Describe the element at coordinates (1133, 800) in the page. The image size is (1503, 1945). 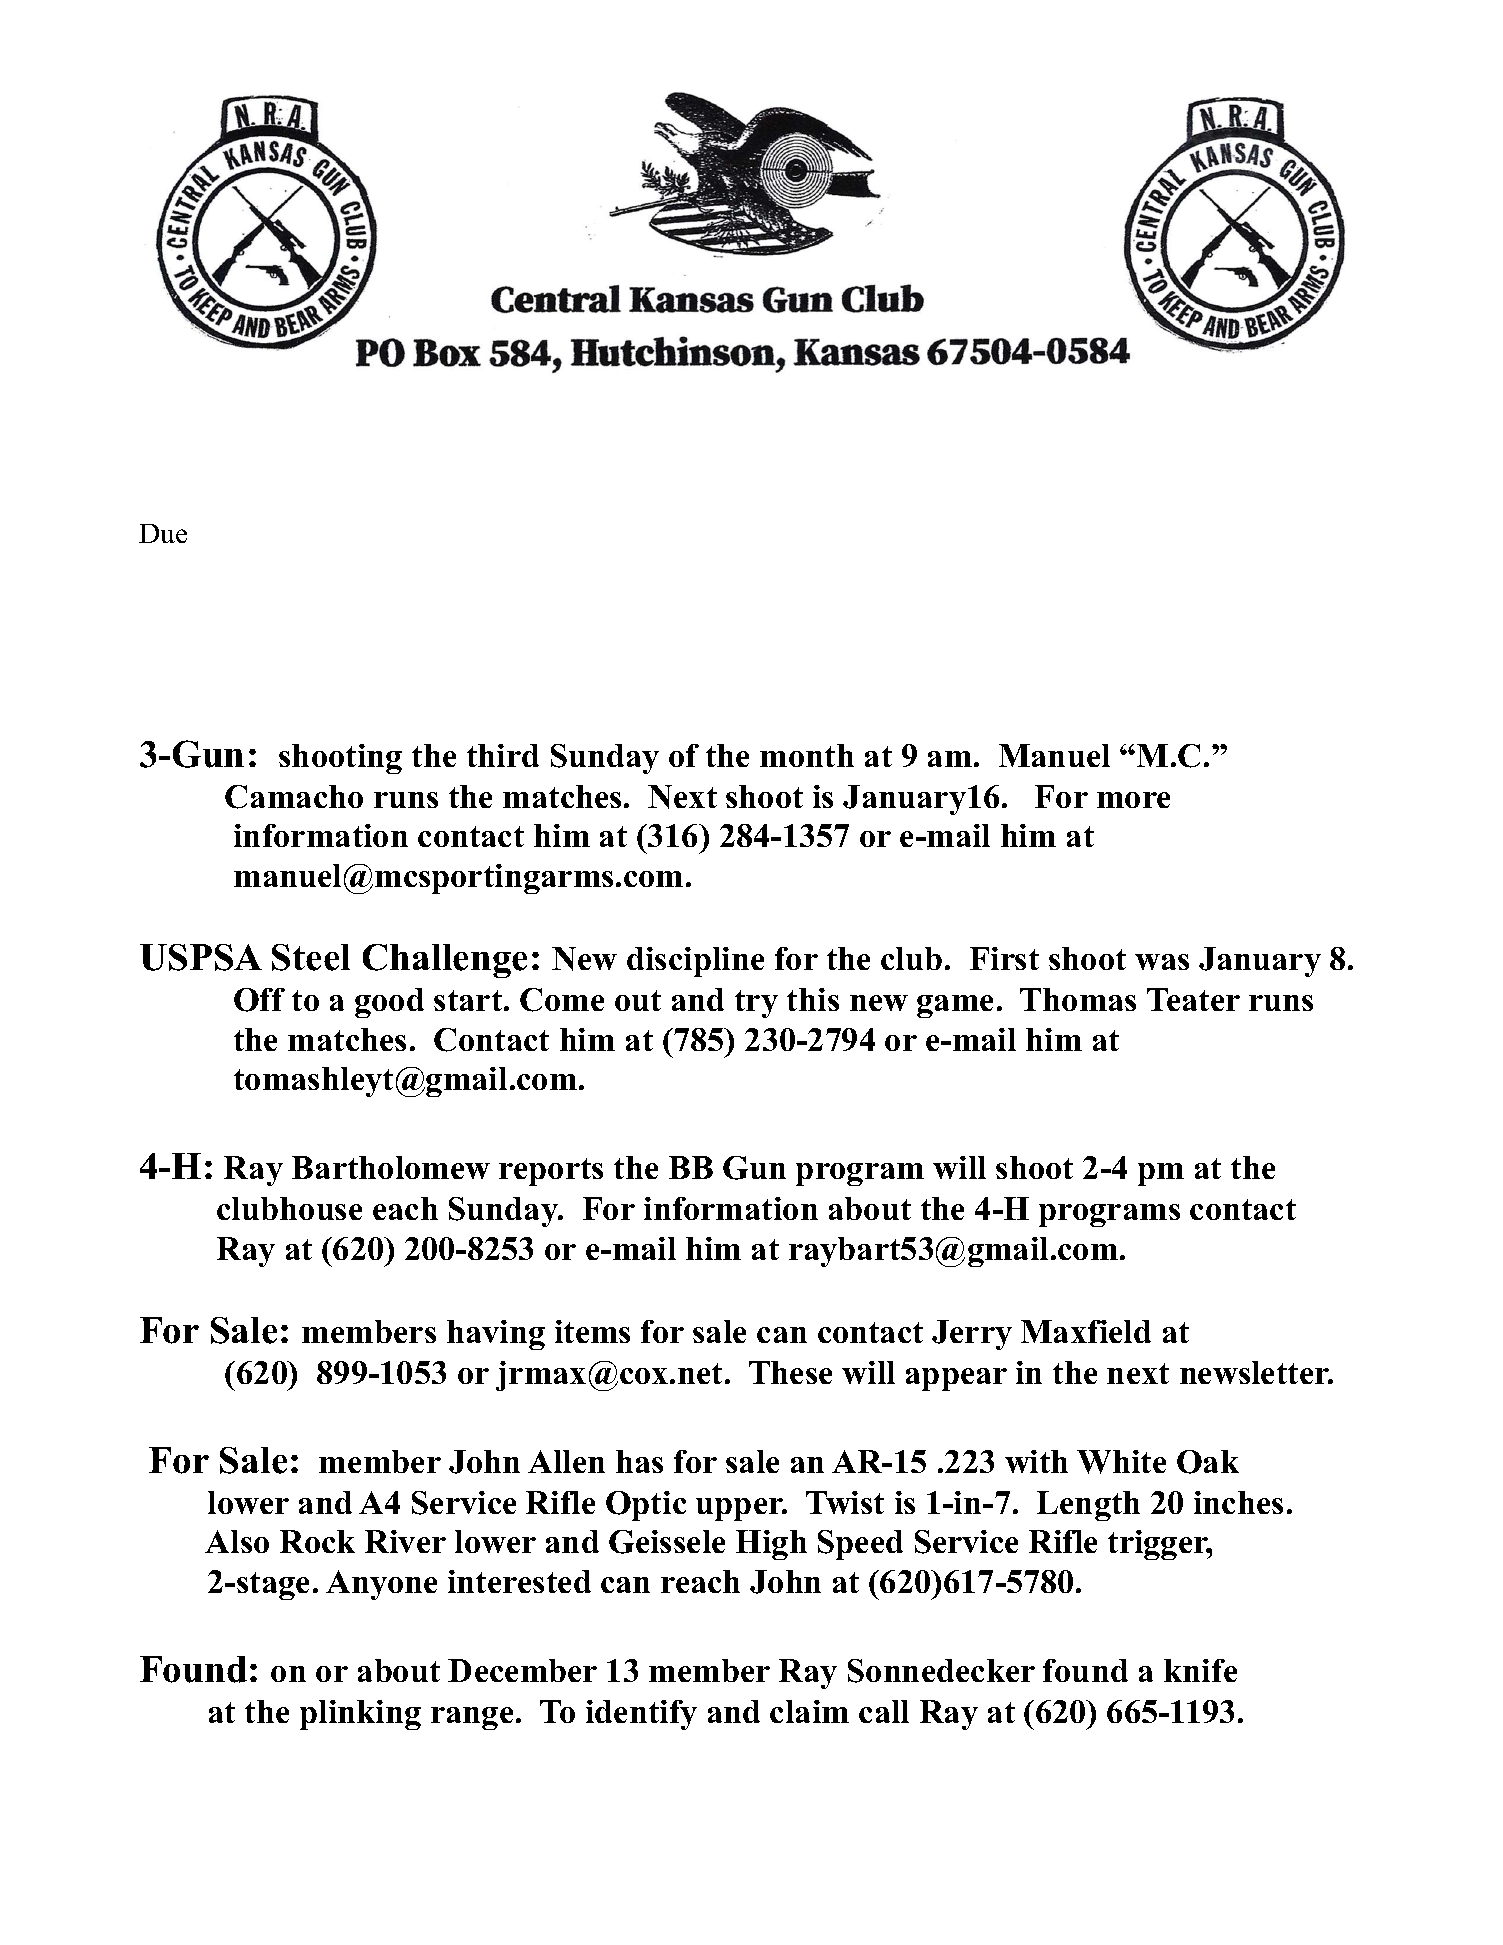
I see `more` at that location.
